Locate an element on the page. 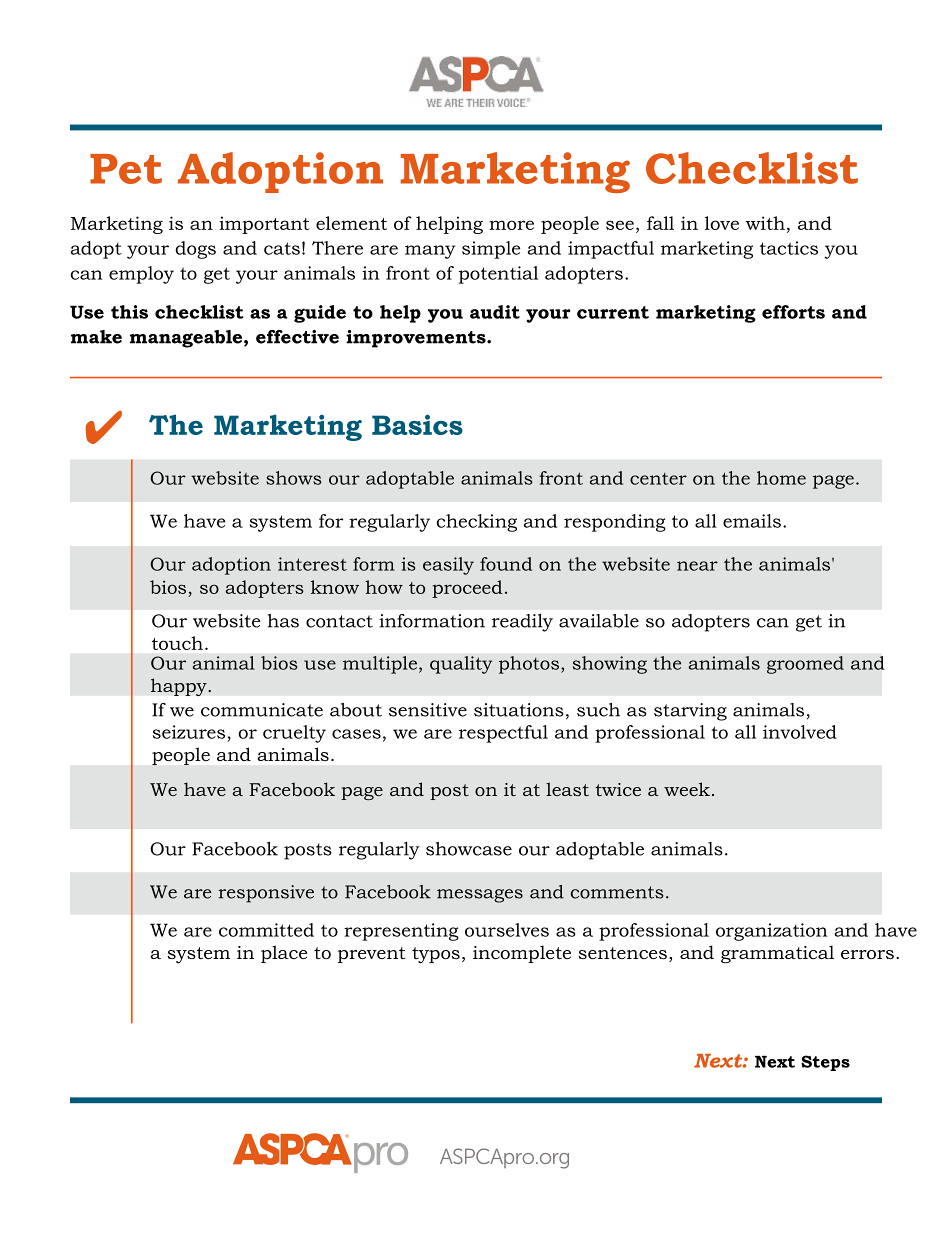 Image resolution: width=952 pixels, height=1233 pixels. Pet is located at coordinates (126, 169).
